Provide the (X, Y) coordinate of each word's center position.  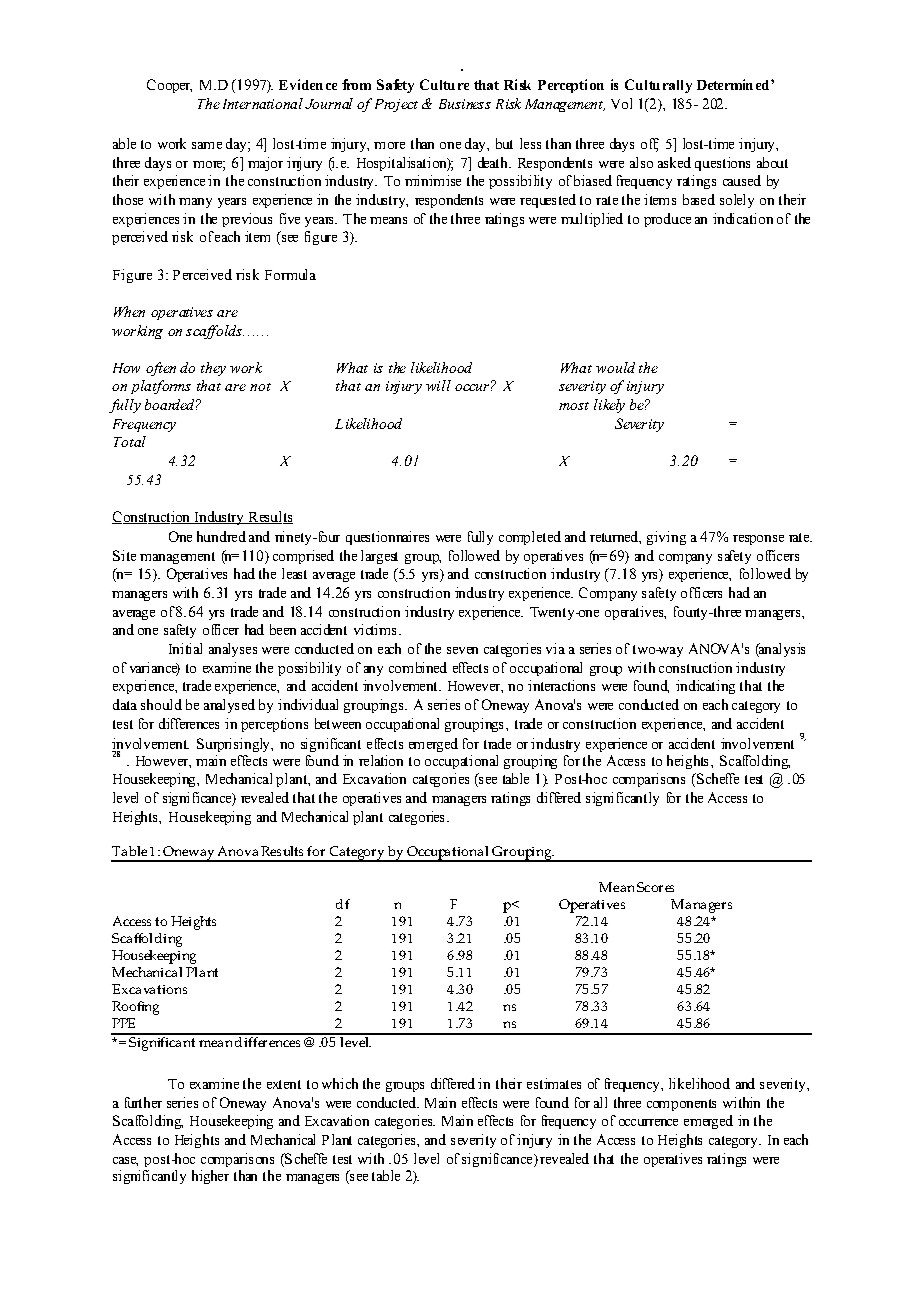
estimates (554, 1083)
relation (381, 760)
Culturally (658, 86)
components (681, 1105)
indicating (705, 687)
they (213, 369)
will (438, 385)
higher (210, 1177)
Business (465, 104)
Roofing (135, 1008)
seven (462, 650)
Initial (185, 648)
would (615, 367)
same (207, 145)
